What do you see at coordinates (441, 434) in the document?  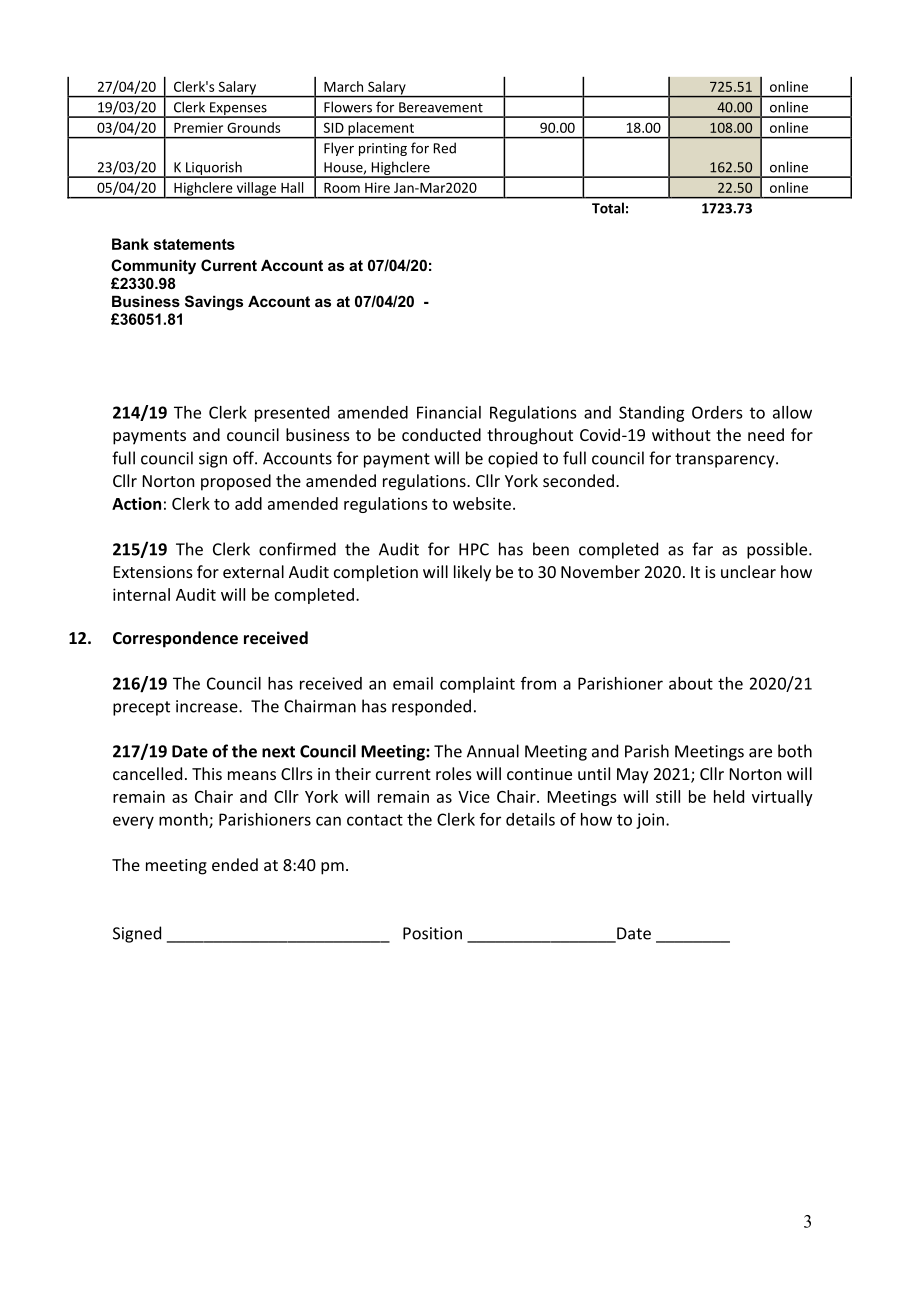 I see `conducted` at bounding box center [441, 434].
